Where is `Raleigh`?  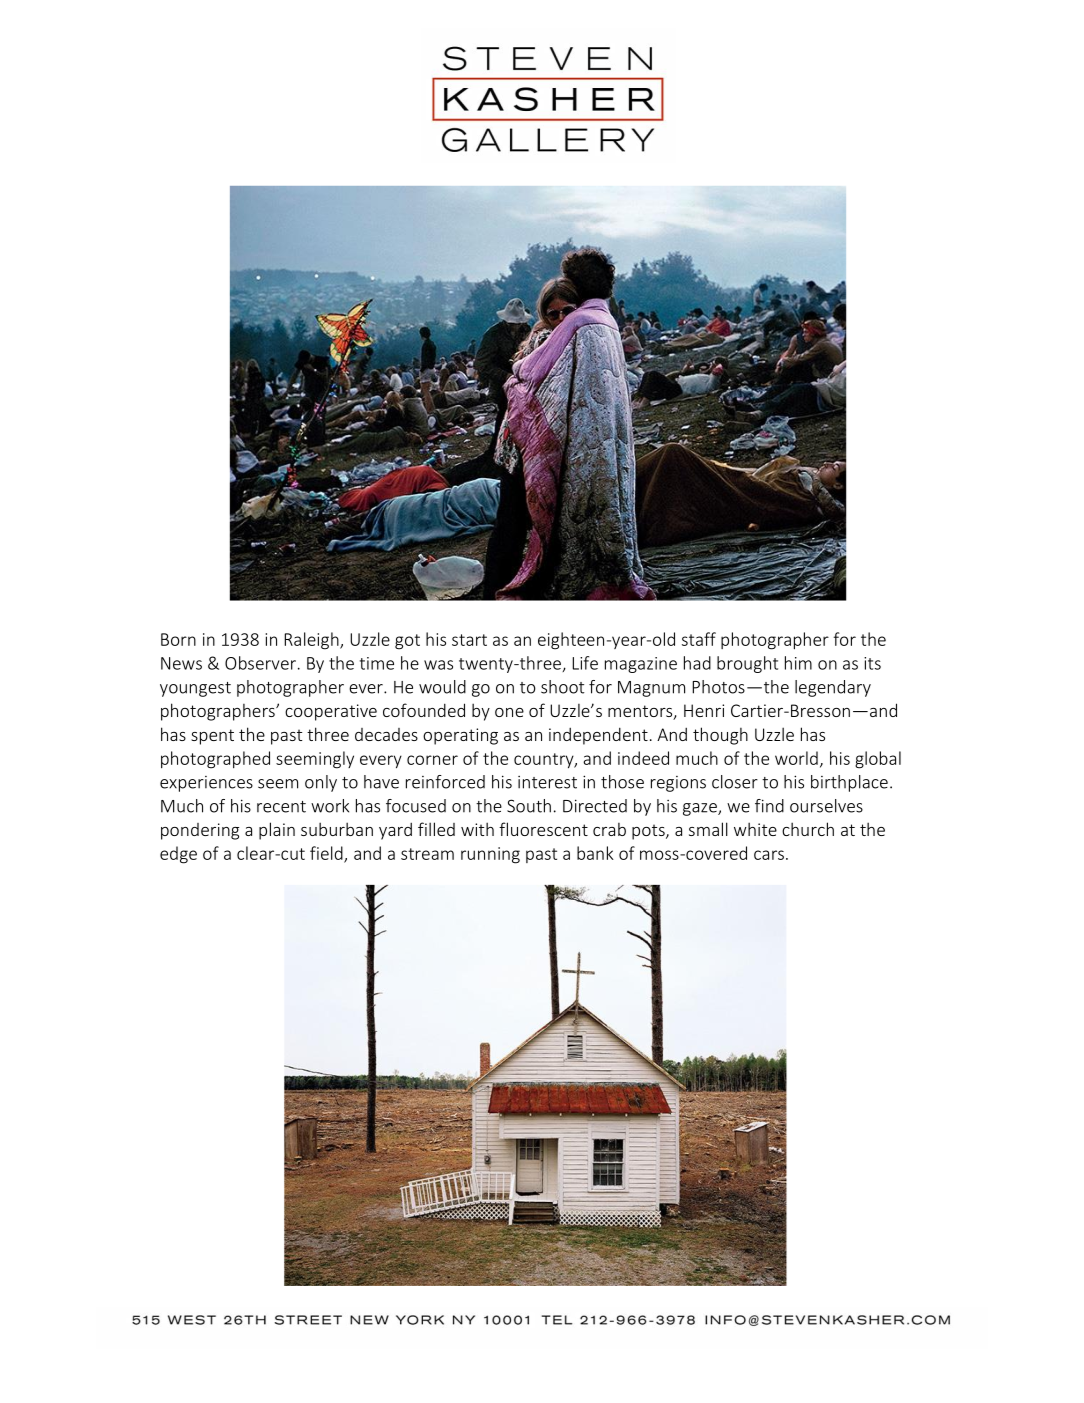 Raleigh is located at coordinates (312, 641).
